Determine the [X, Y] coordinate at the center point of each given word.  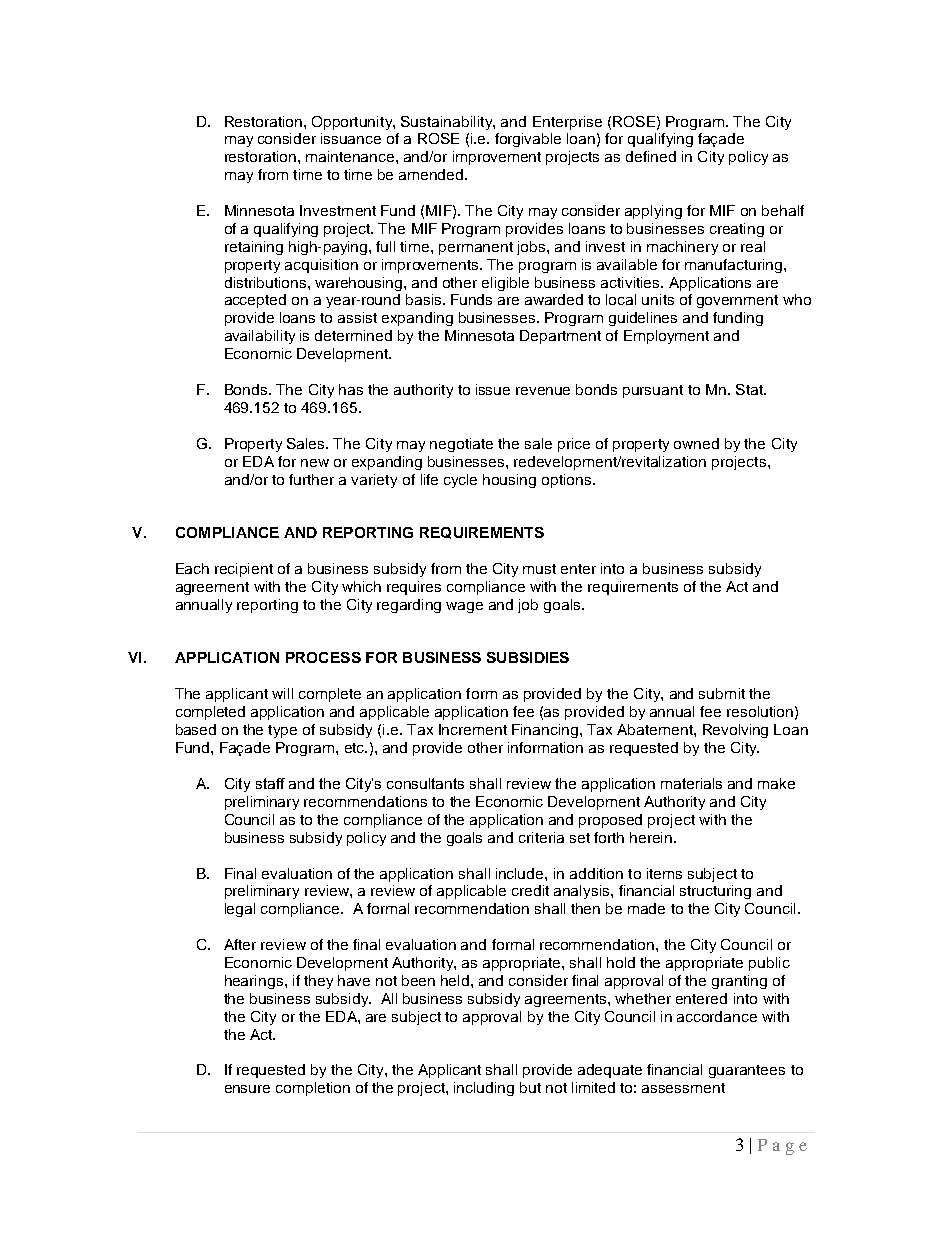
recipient [244, 570]
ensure [247, 1089]
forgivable [528, 140]
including [484, 1089]
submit [722, 693]
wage [464, 607]
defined [651, 156]
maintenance [351, 156]
